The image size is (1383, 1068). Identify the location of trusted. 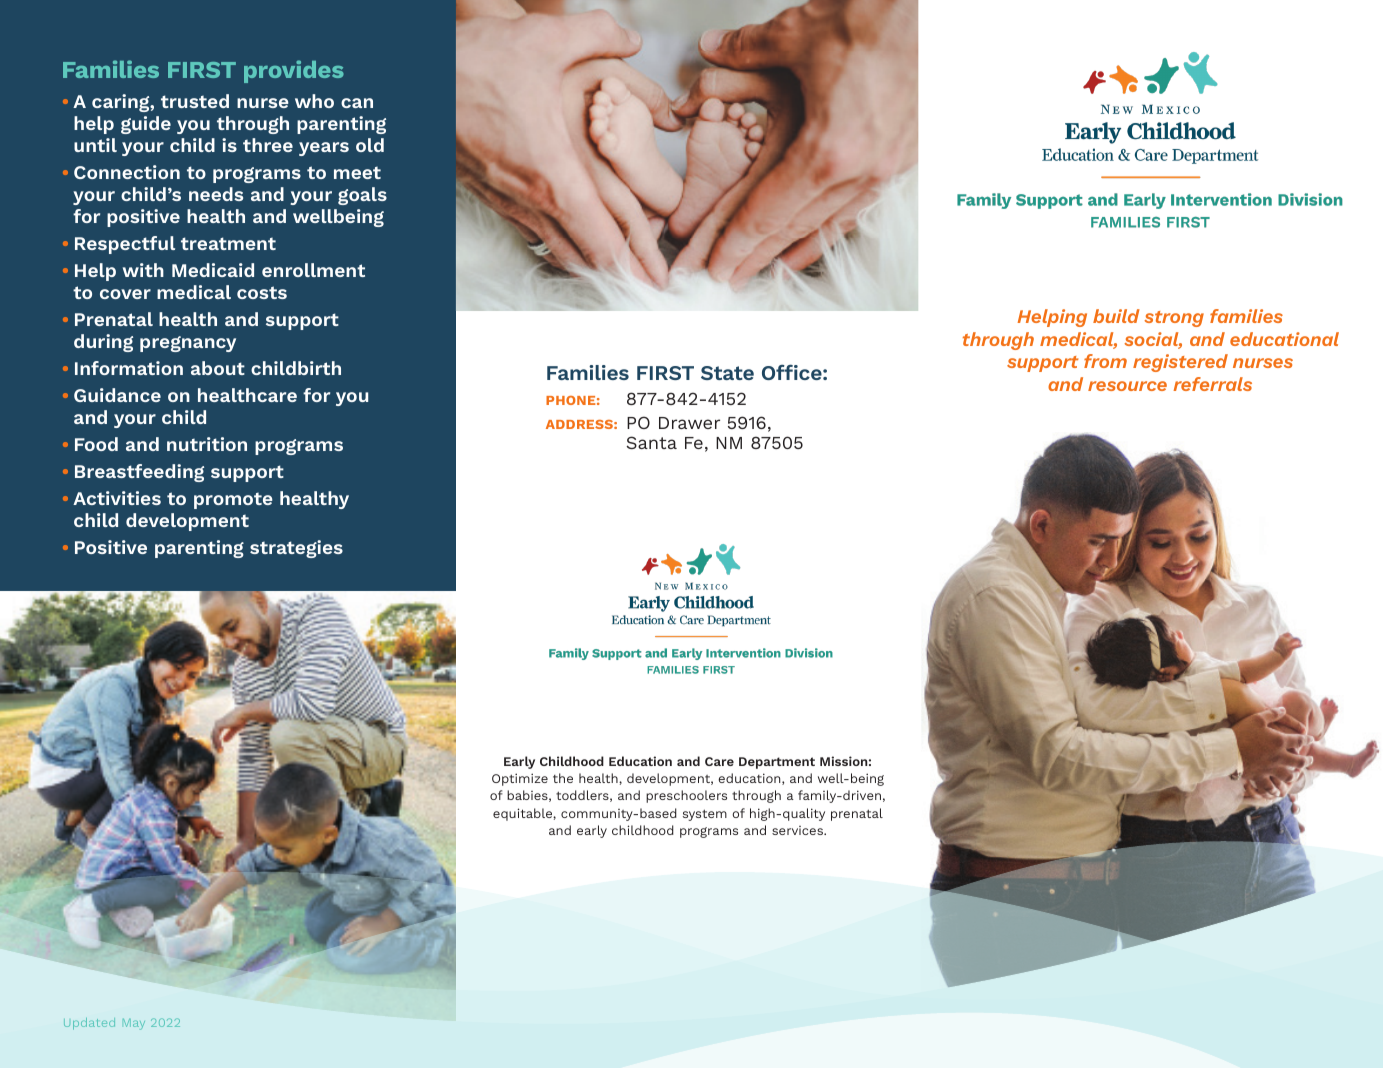
(195, 101).
